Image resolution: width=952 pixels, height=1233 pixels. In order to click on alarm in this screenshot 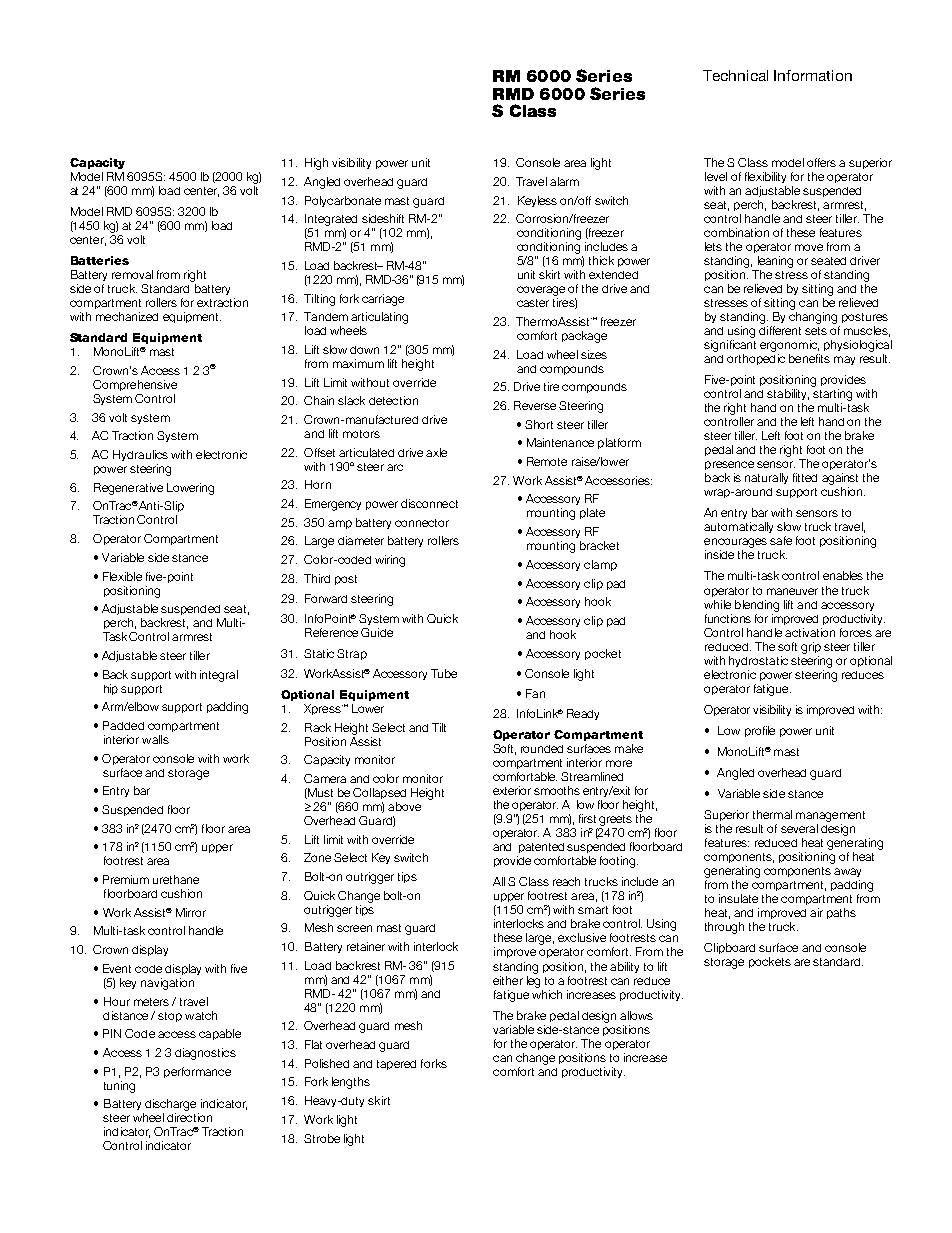, I will do `click(564, 181)`.
